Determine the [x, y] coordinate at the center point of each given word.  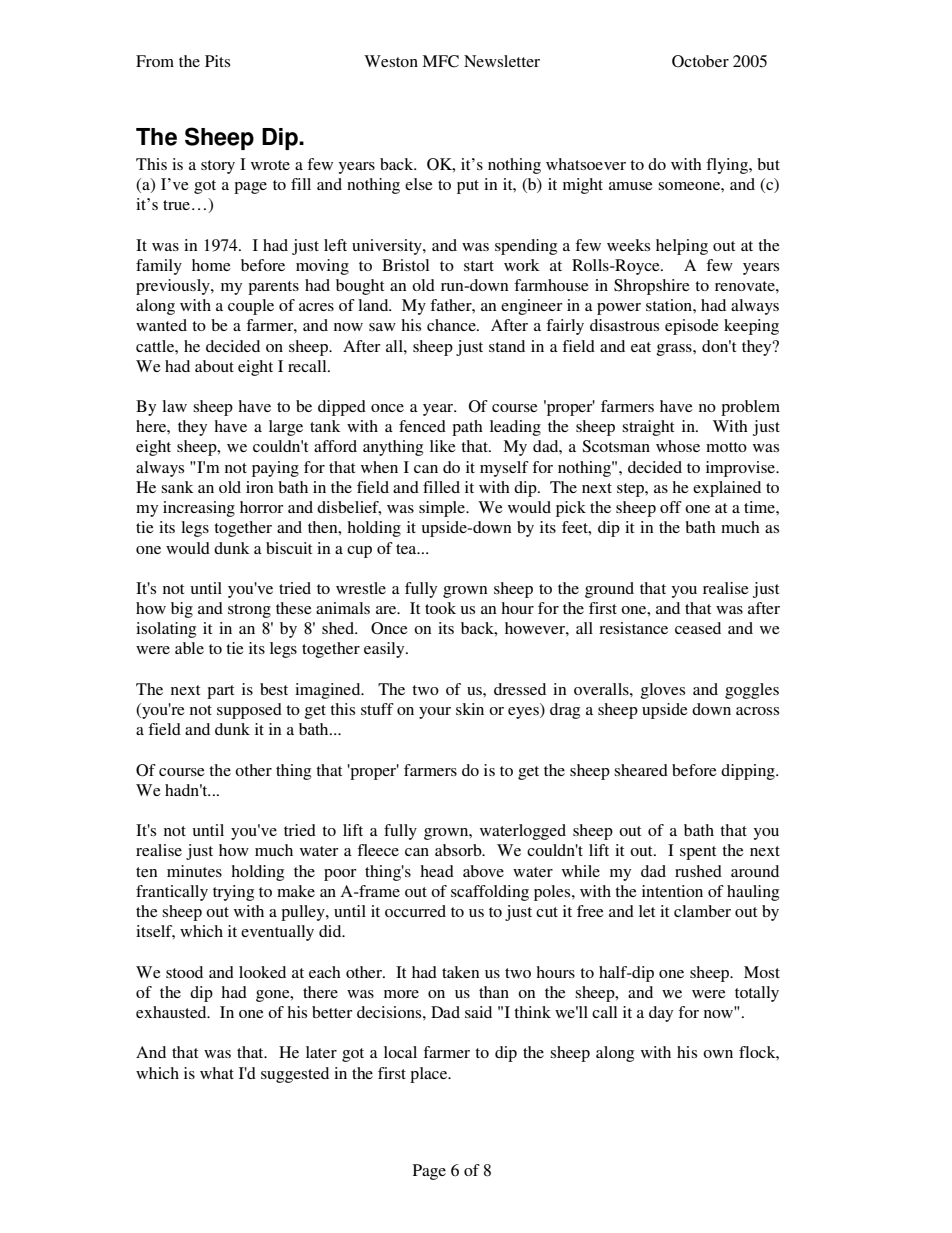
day [661, 1014]
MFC [440, 61]
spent [698, 853]
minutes [194, 871]
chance [452, 325]
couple [251, 307]
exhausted [172, 1012]
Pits [217, 61]
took [440, 608]
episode [692, 327]
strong [249, 611]
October [700, 61]
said [478, 1012]
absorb [459, 850]
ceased [698, 628]
